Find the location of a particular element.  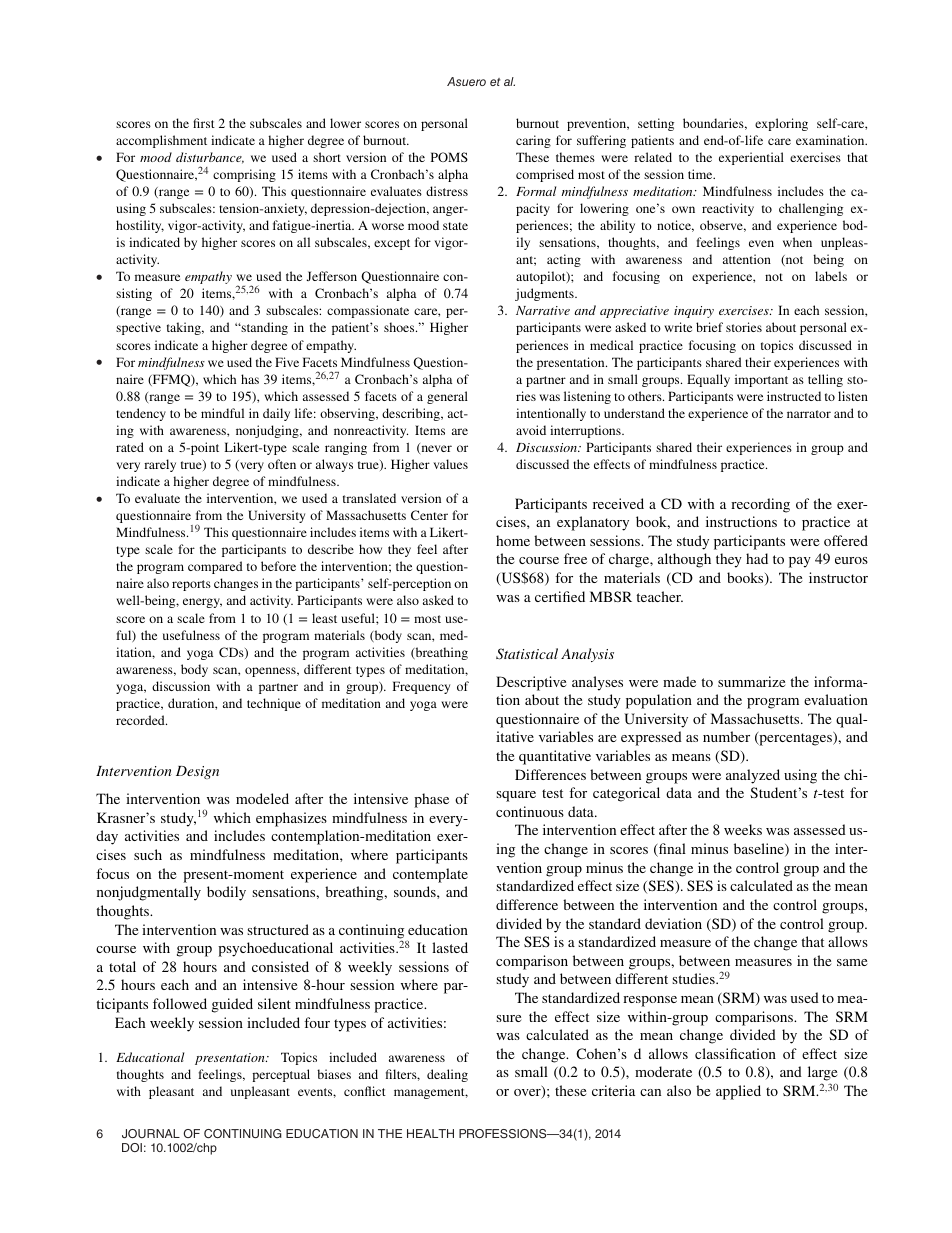

general is located at coordinates (447, 397).
